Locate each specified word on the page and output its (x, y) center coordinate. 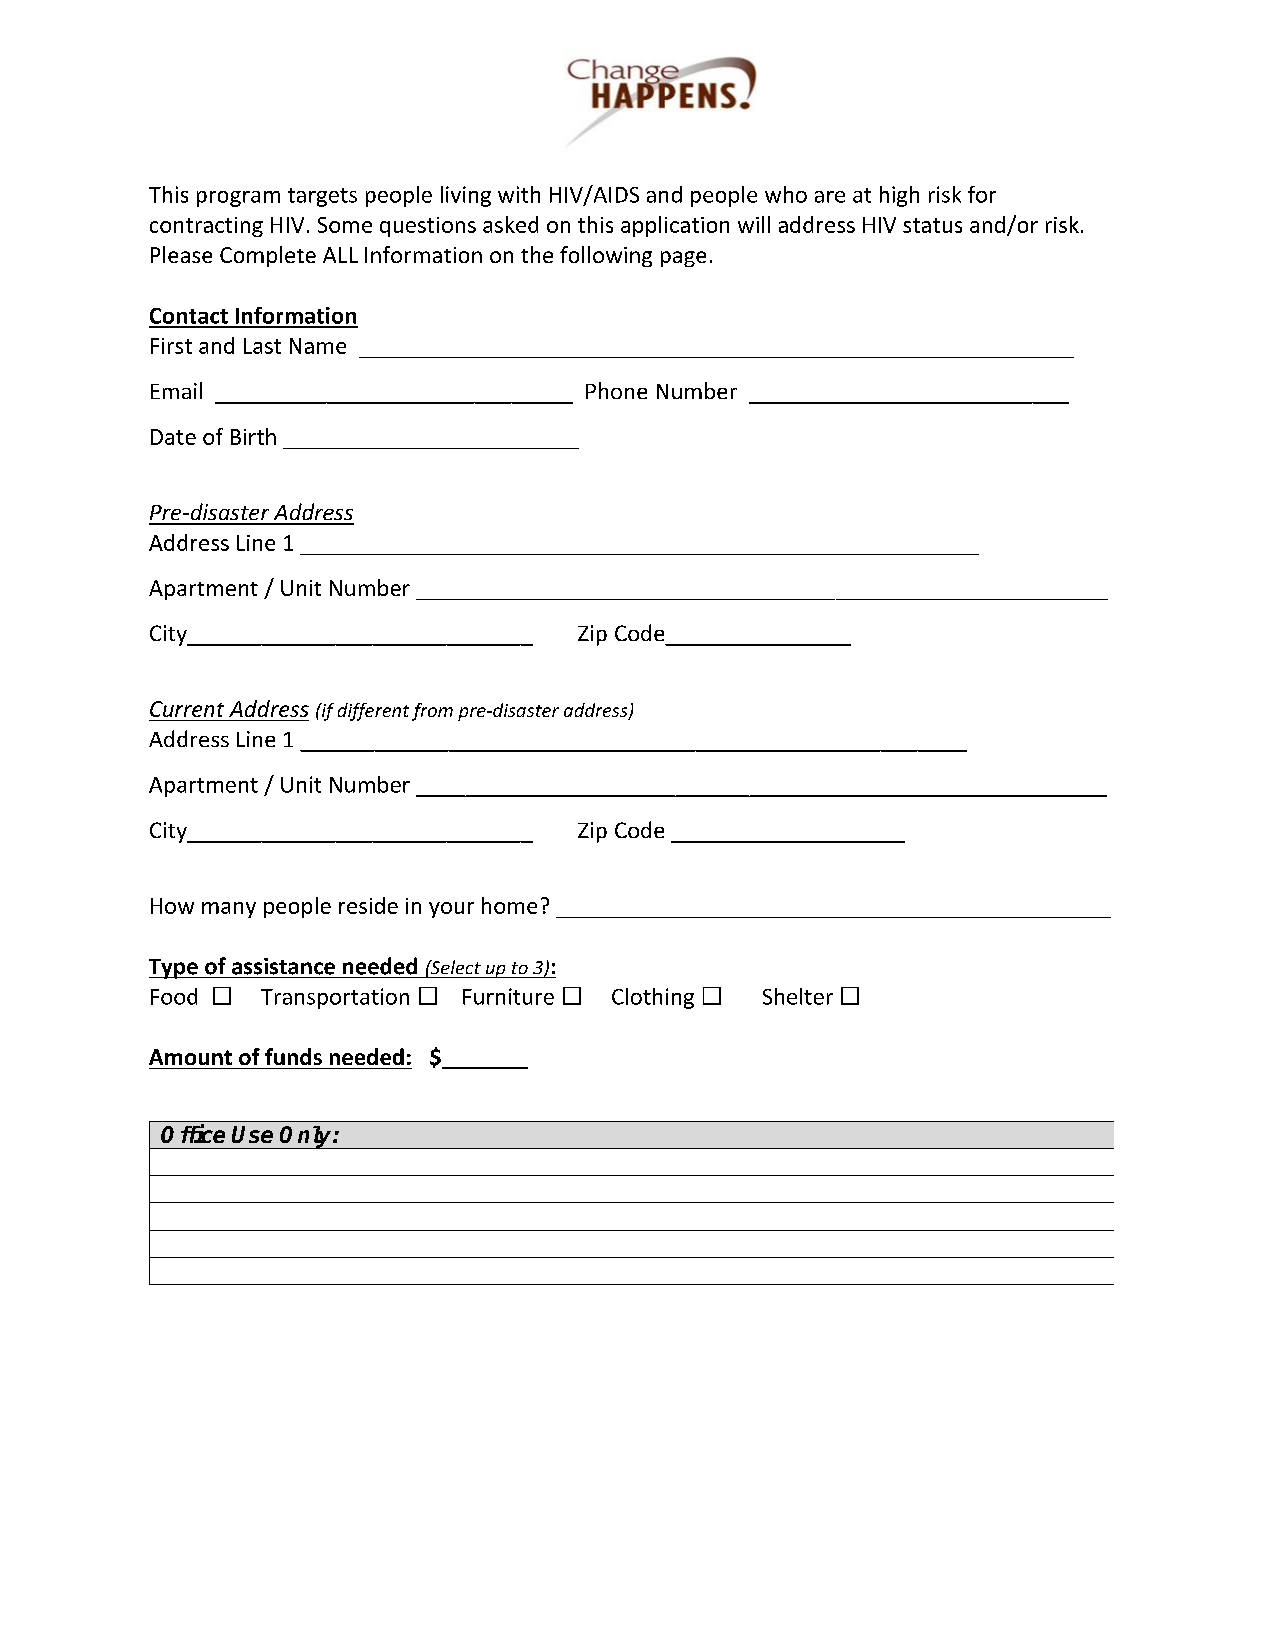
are (830, 197)
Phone (616, 390)
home (509, 905)
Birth (253, 436)
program (238, 199)
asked (510, 224)
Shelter (798, 996)
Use (252, 1134)
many (229, 910)
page (683, 259)
